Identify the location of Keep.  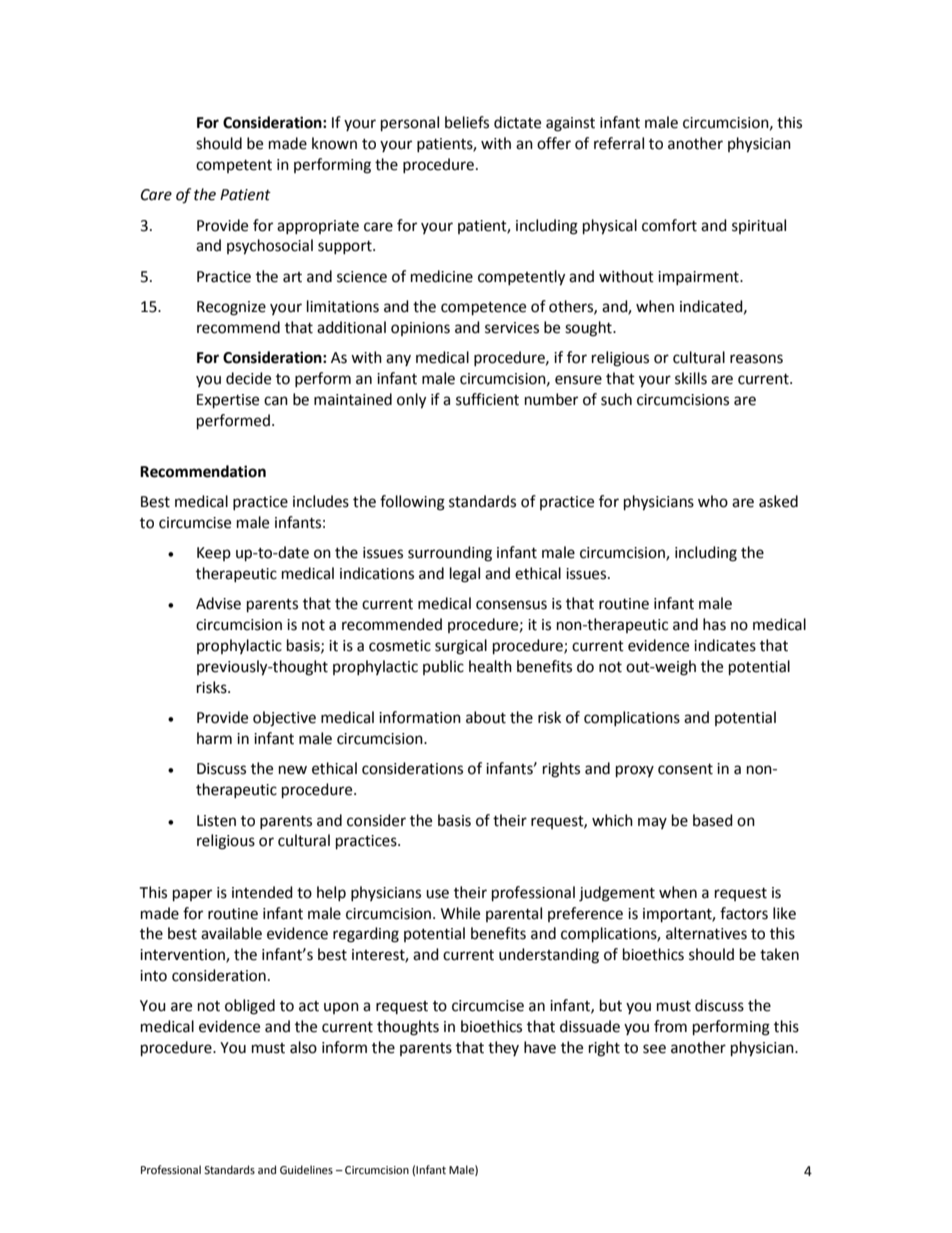
(214, 554).
